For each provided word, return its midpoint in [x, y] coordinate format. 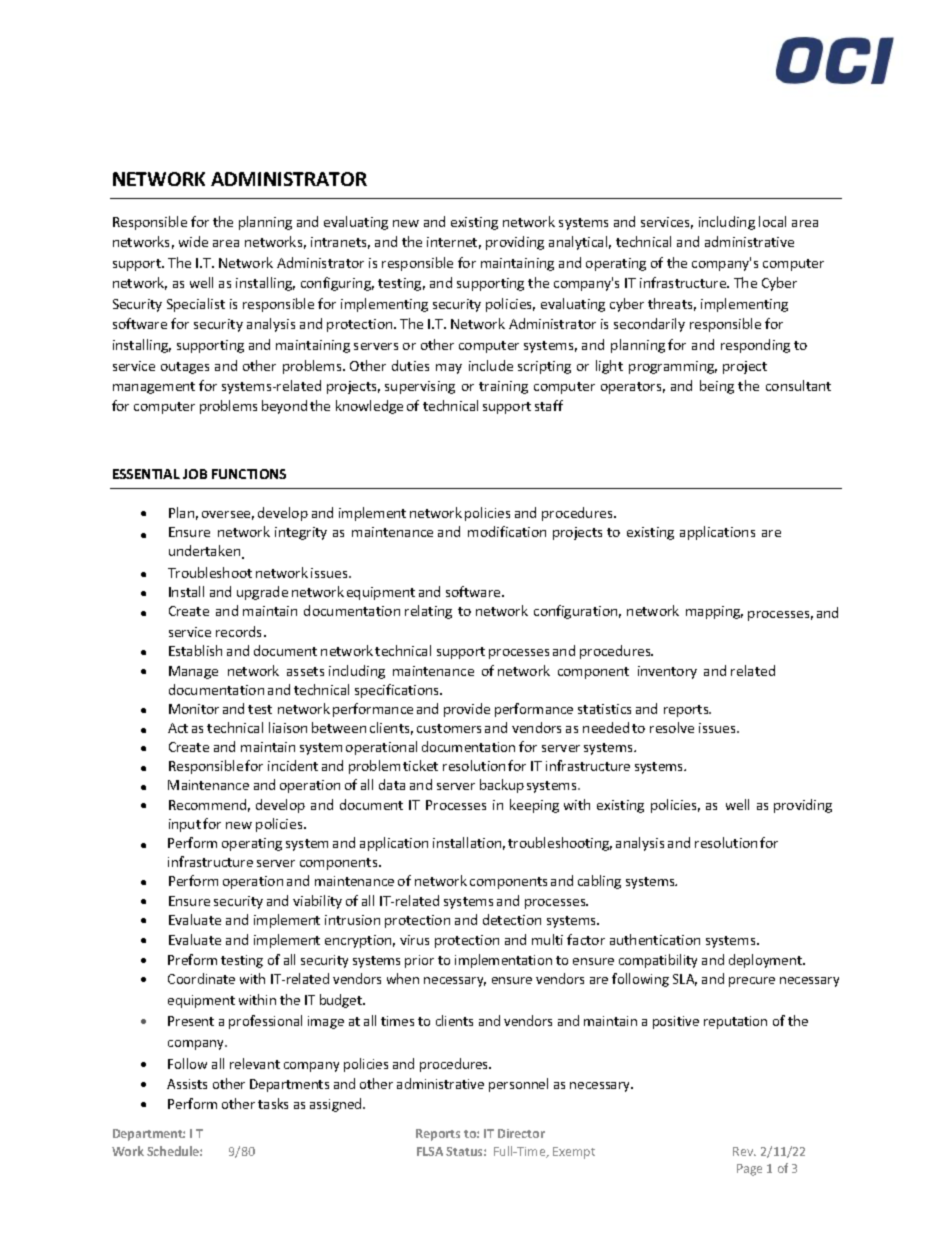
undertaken [206, 552]
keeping [534, 806]
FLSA [430, 1151]
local [772, 221]
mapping [714, 612]
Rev [744, 1151]
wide [193, 241]
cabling [599, 882]
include [491, 365]
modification [507, 531]
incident [293, 765]
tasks [273, 1103]
